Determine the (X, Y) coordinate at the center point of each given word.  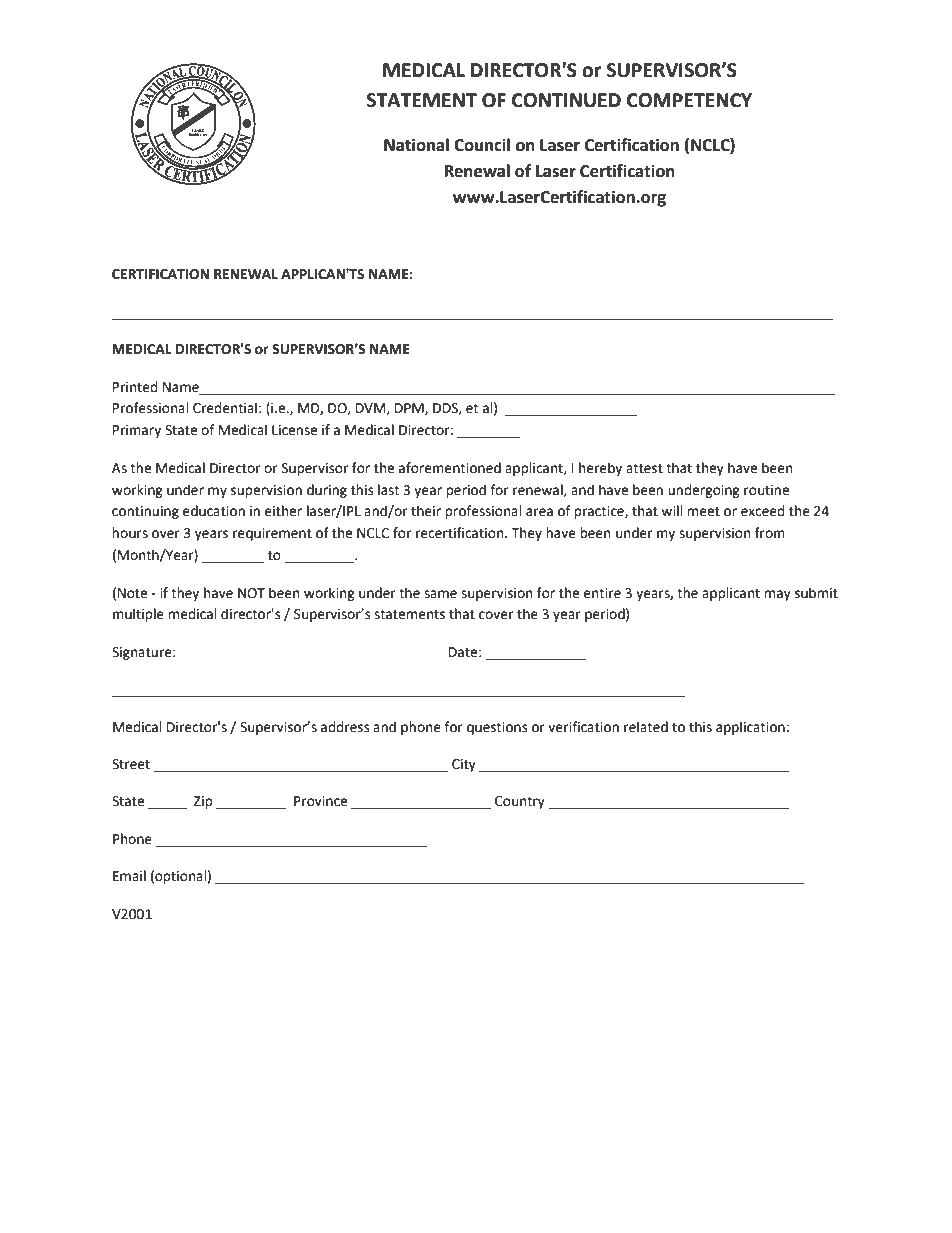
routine (766, 490)
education (214, 511)
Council (482, 145)
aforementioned (450, 468)
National (416, 145)
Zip (203, 802)
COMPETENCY (689, 100)
